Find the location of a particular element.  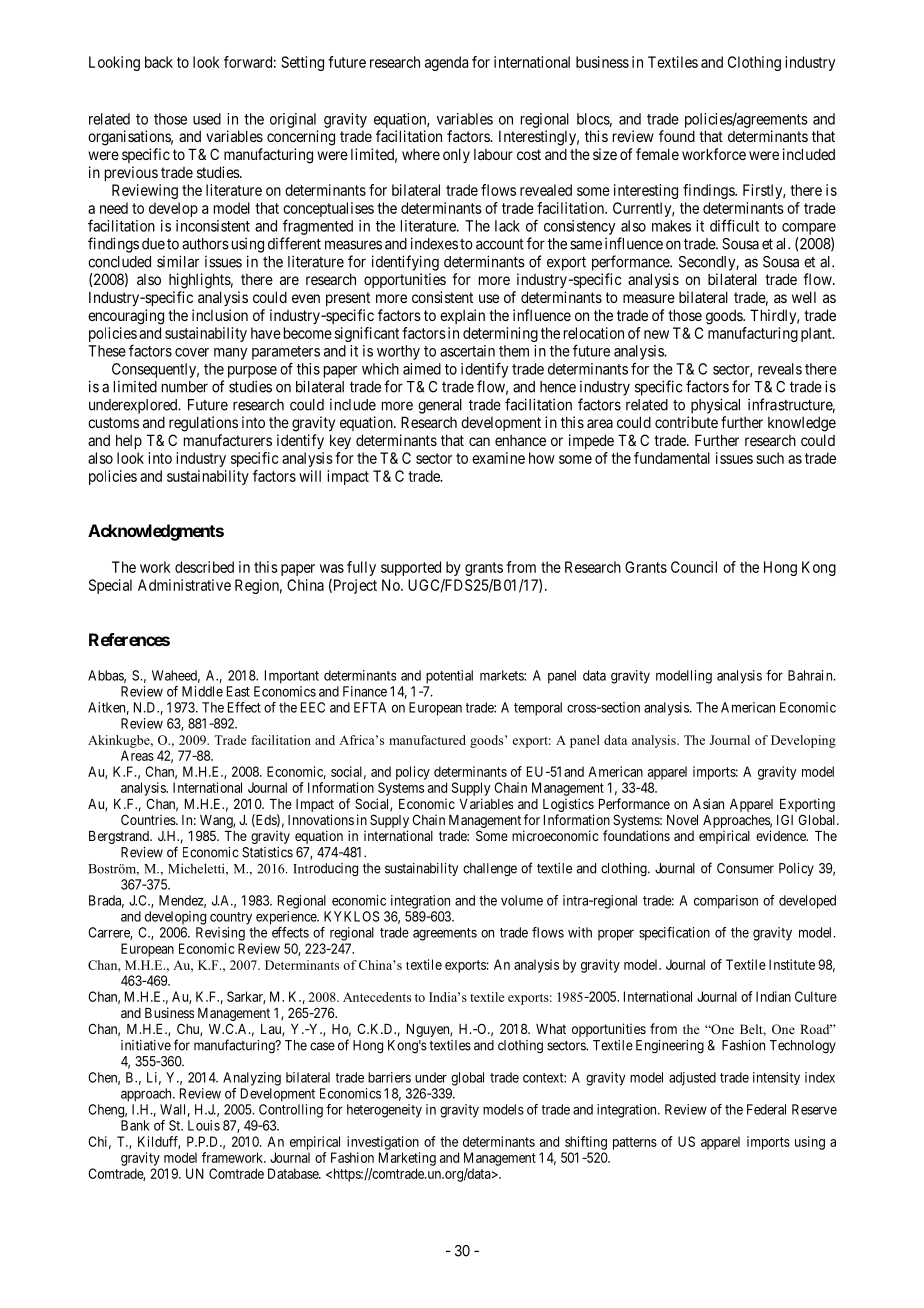

inclusion is located at coordinates (220, 315).
